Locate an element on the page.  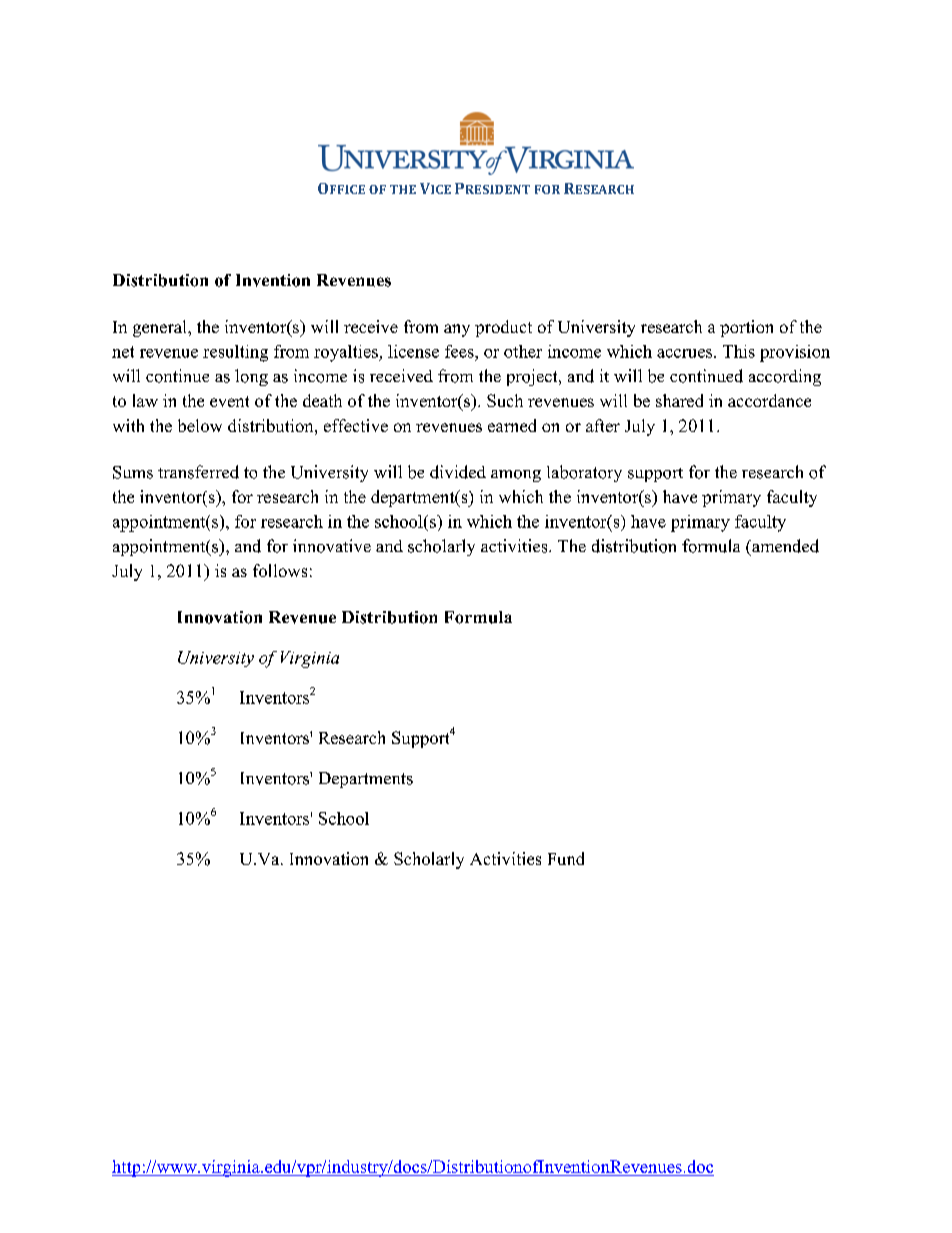
resulting is located at coordinates (235, 353).
